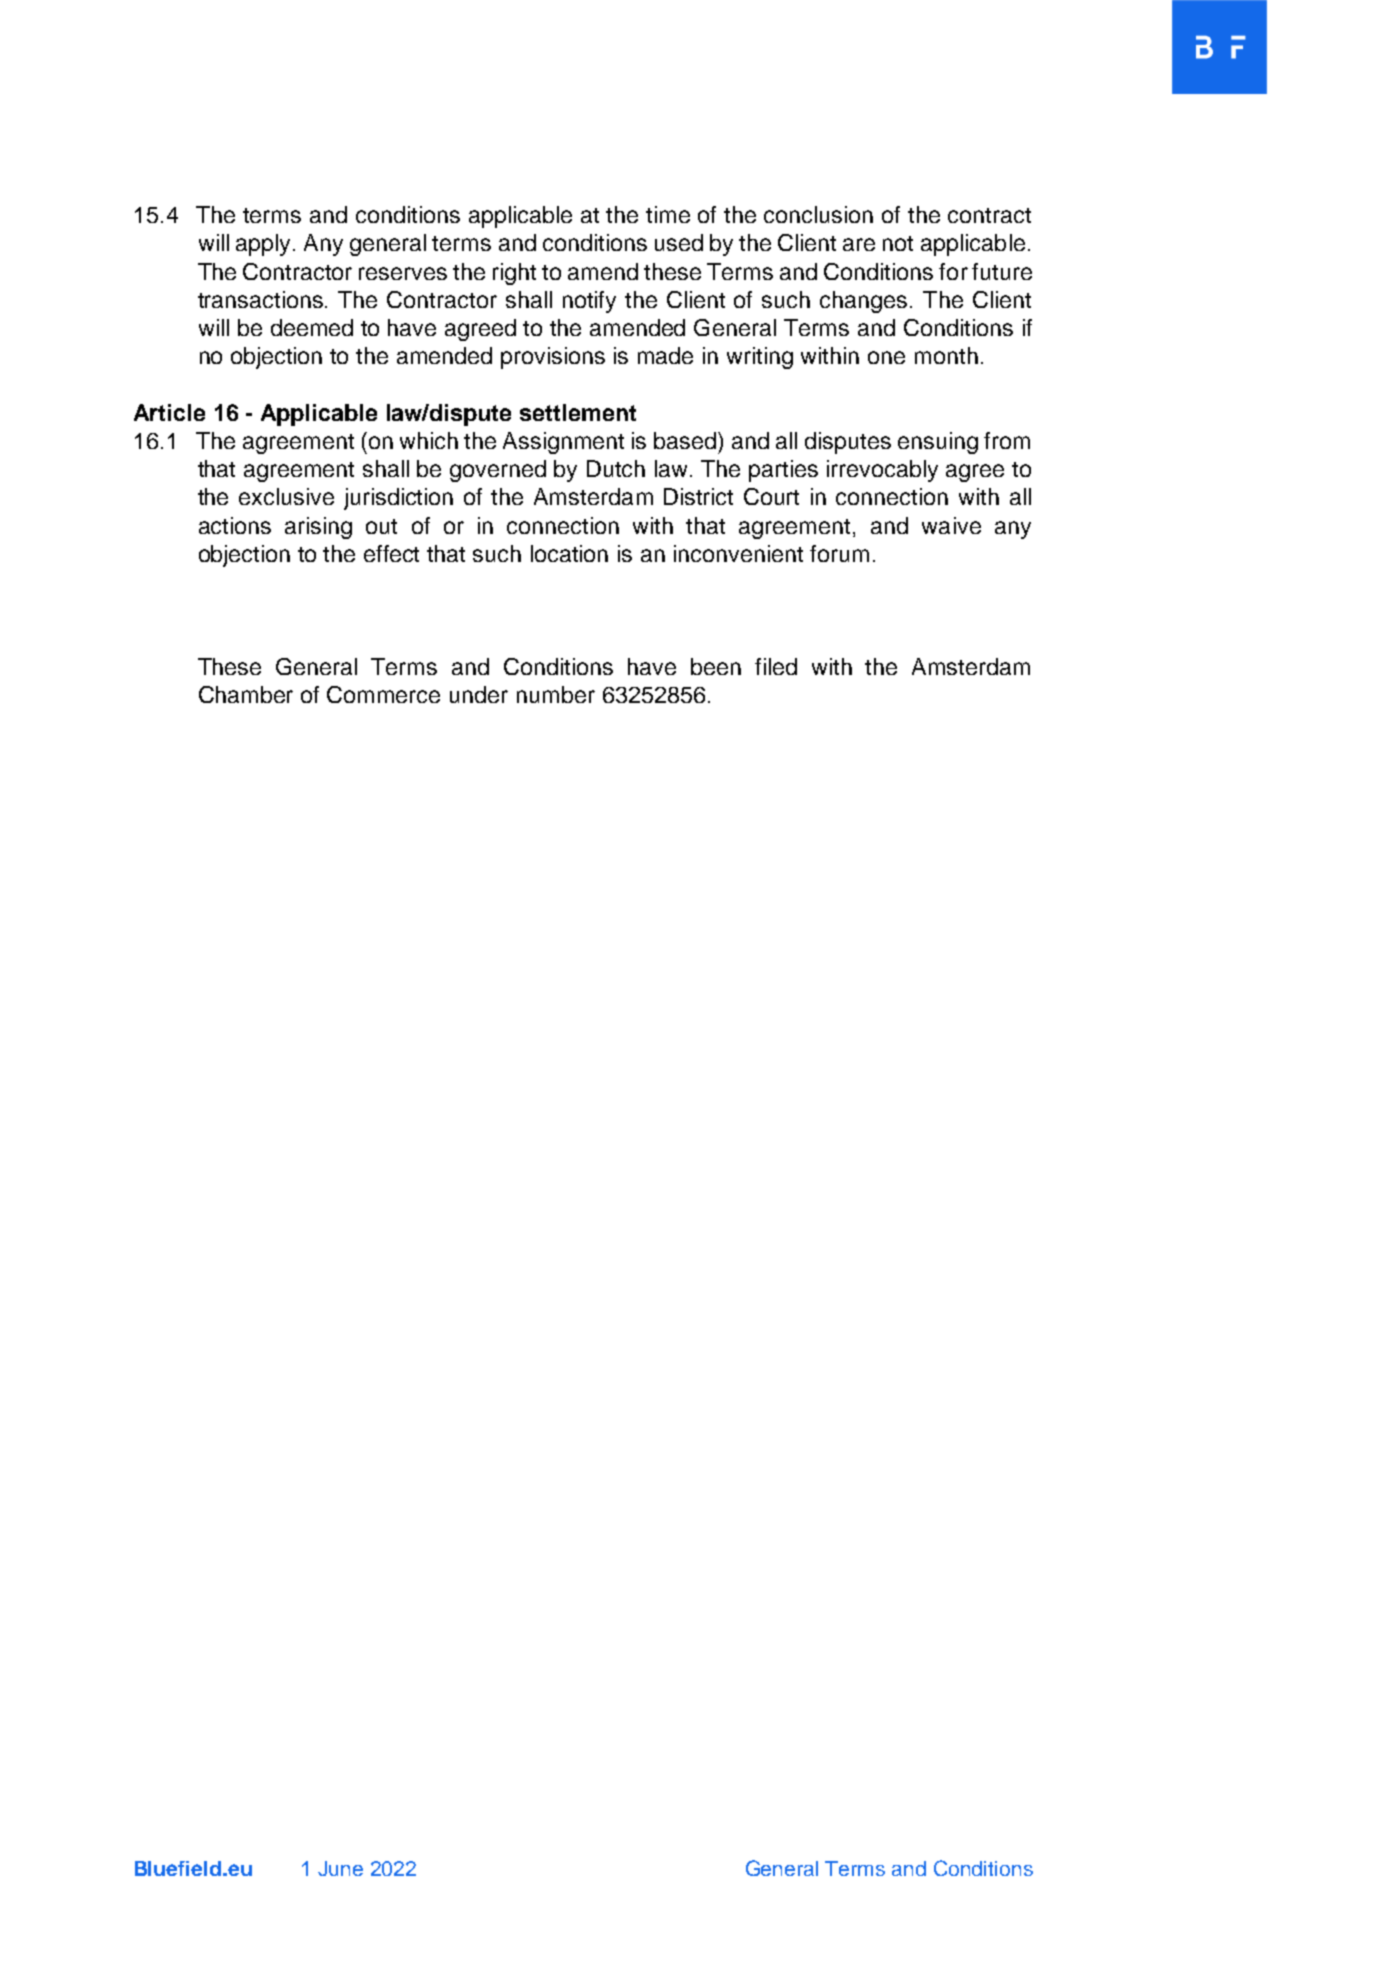 Image resolution: width=1400 pixels, height=1980 pixels. I want to click on Commerce, so click(383, 694).
